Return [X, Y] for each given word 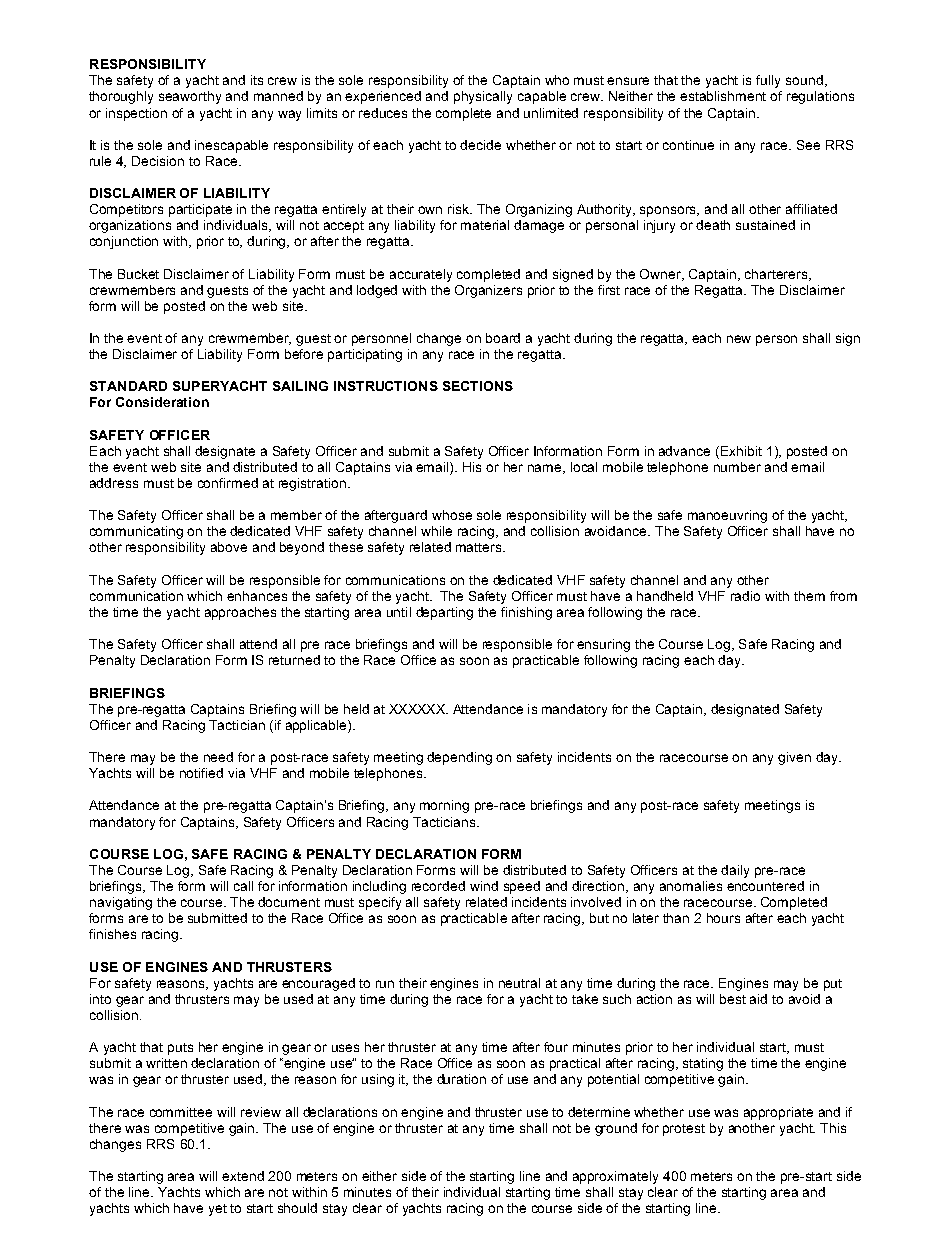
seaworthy [190, 97]
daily [735, 871]
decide [480, 145]
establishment [723, 96]
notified [201, 773]
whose [452, 515]
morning [444, 806]
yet [218, 1210]
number [737, 467]
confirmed [228, 483]
